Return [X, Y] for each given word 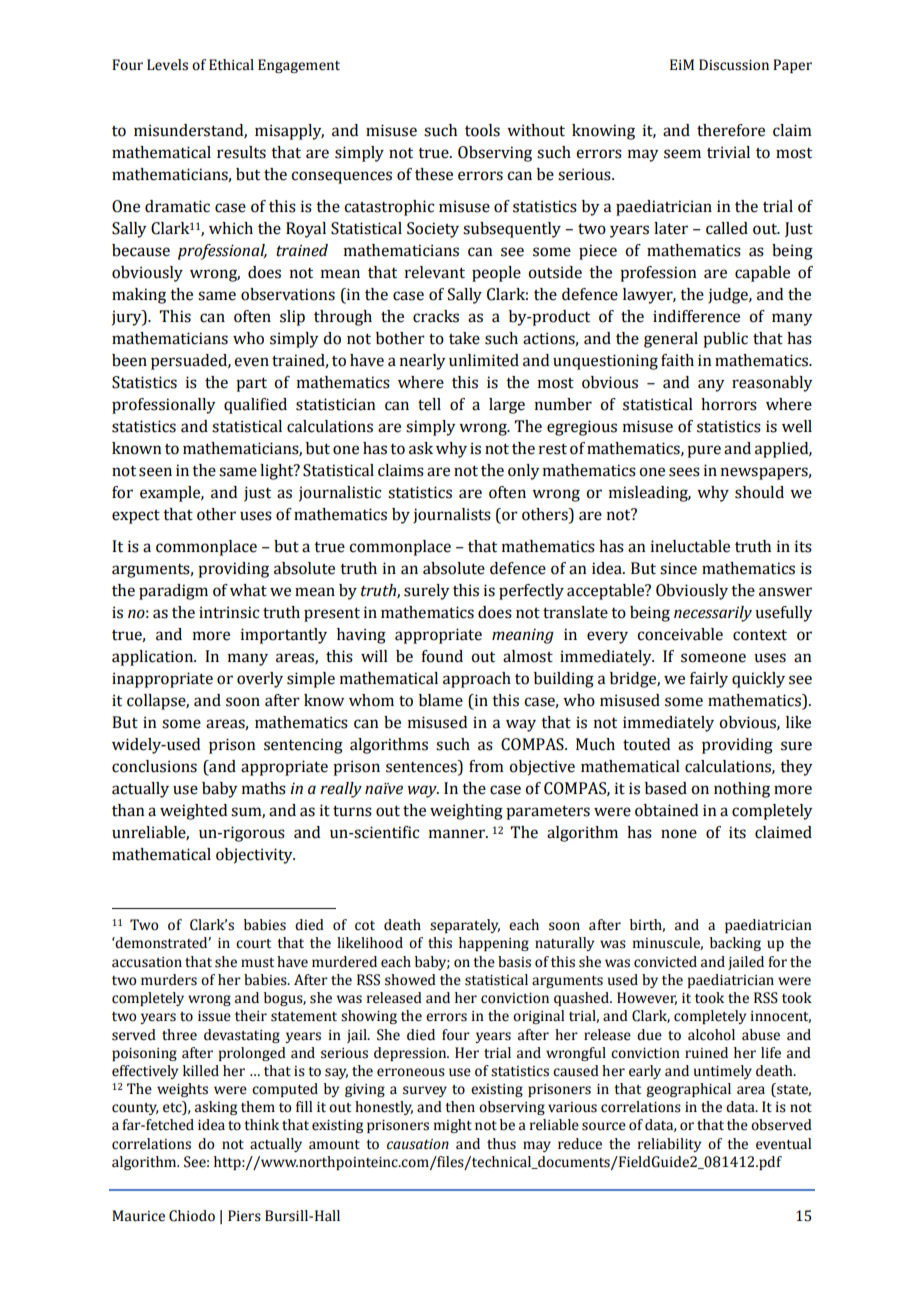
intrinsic [229, 612]
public [725, 340]
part [251, 385]
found [442, 656]
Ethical [231, 65]
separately [465, 926]
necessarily [713, 614]
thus [501, 1144]
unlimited [484, 360]
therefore [731, 130]
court [253, 944]
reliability [669, 1145]
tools [482, 130]
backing [735, 944]
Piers [244, 1216]
